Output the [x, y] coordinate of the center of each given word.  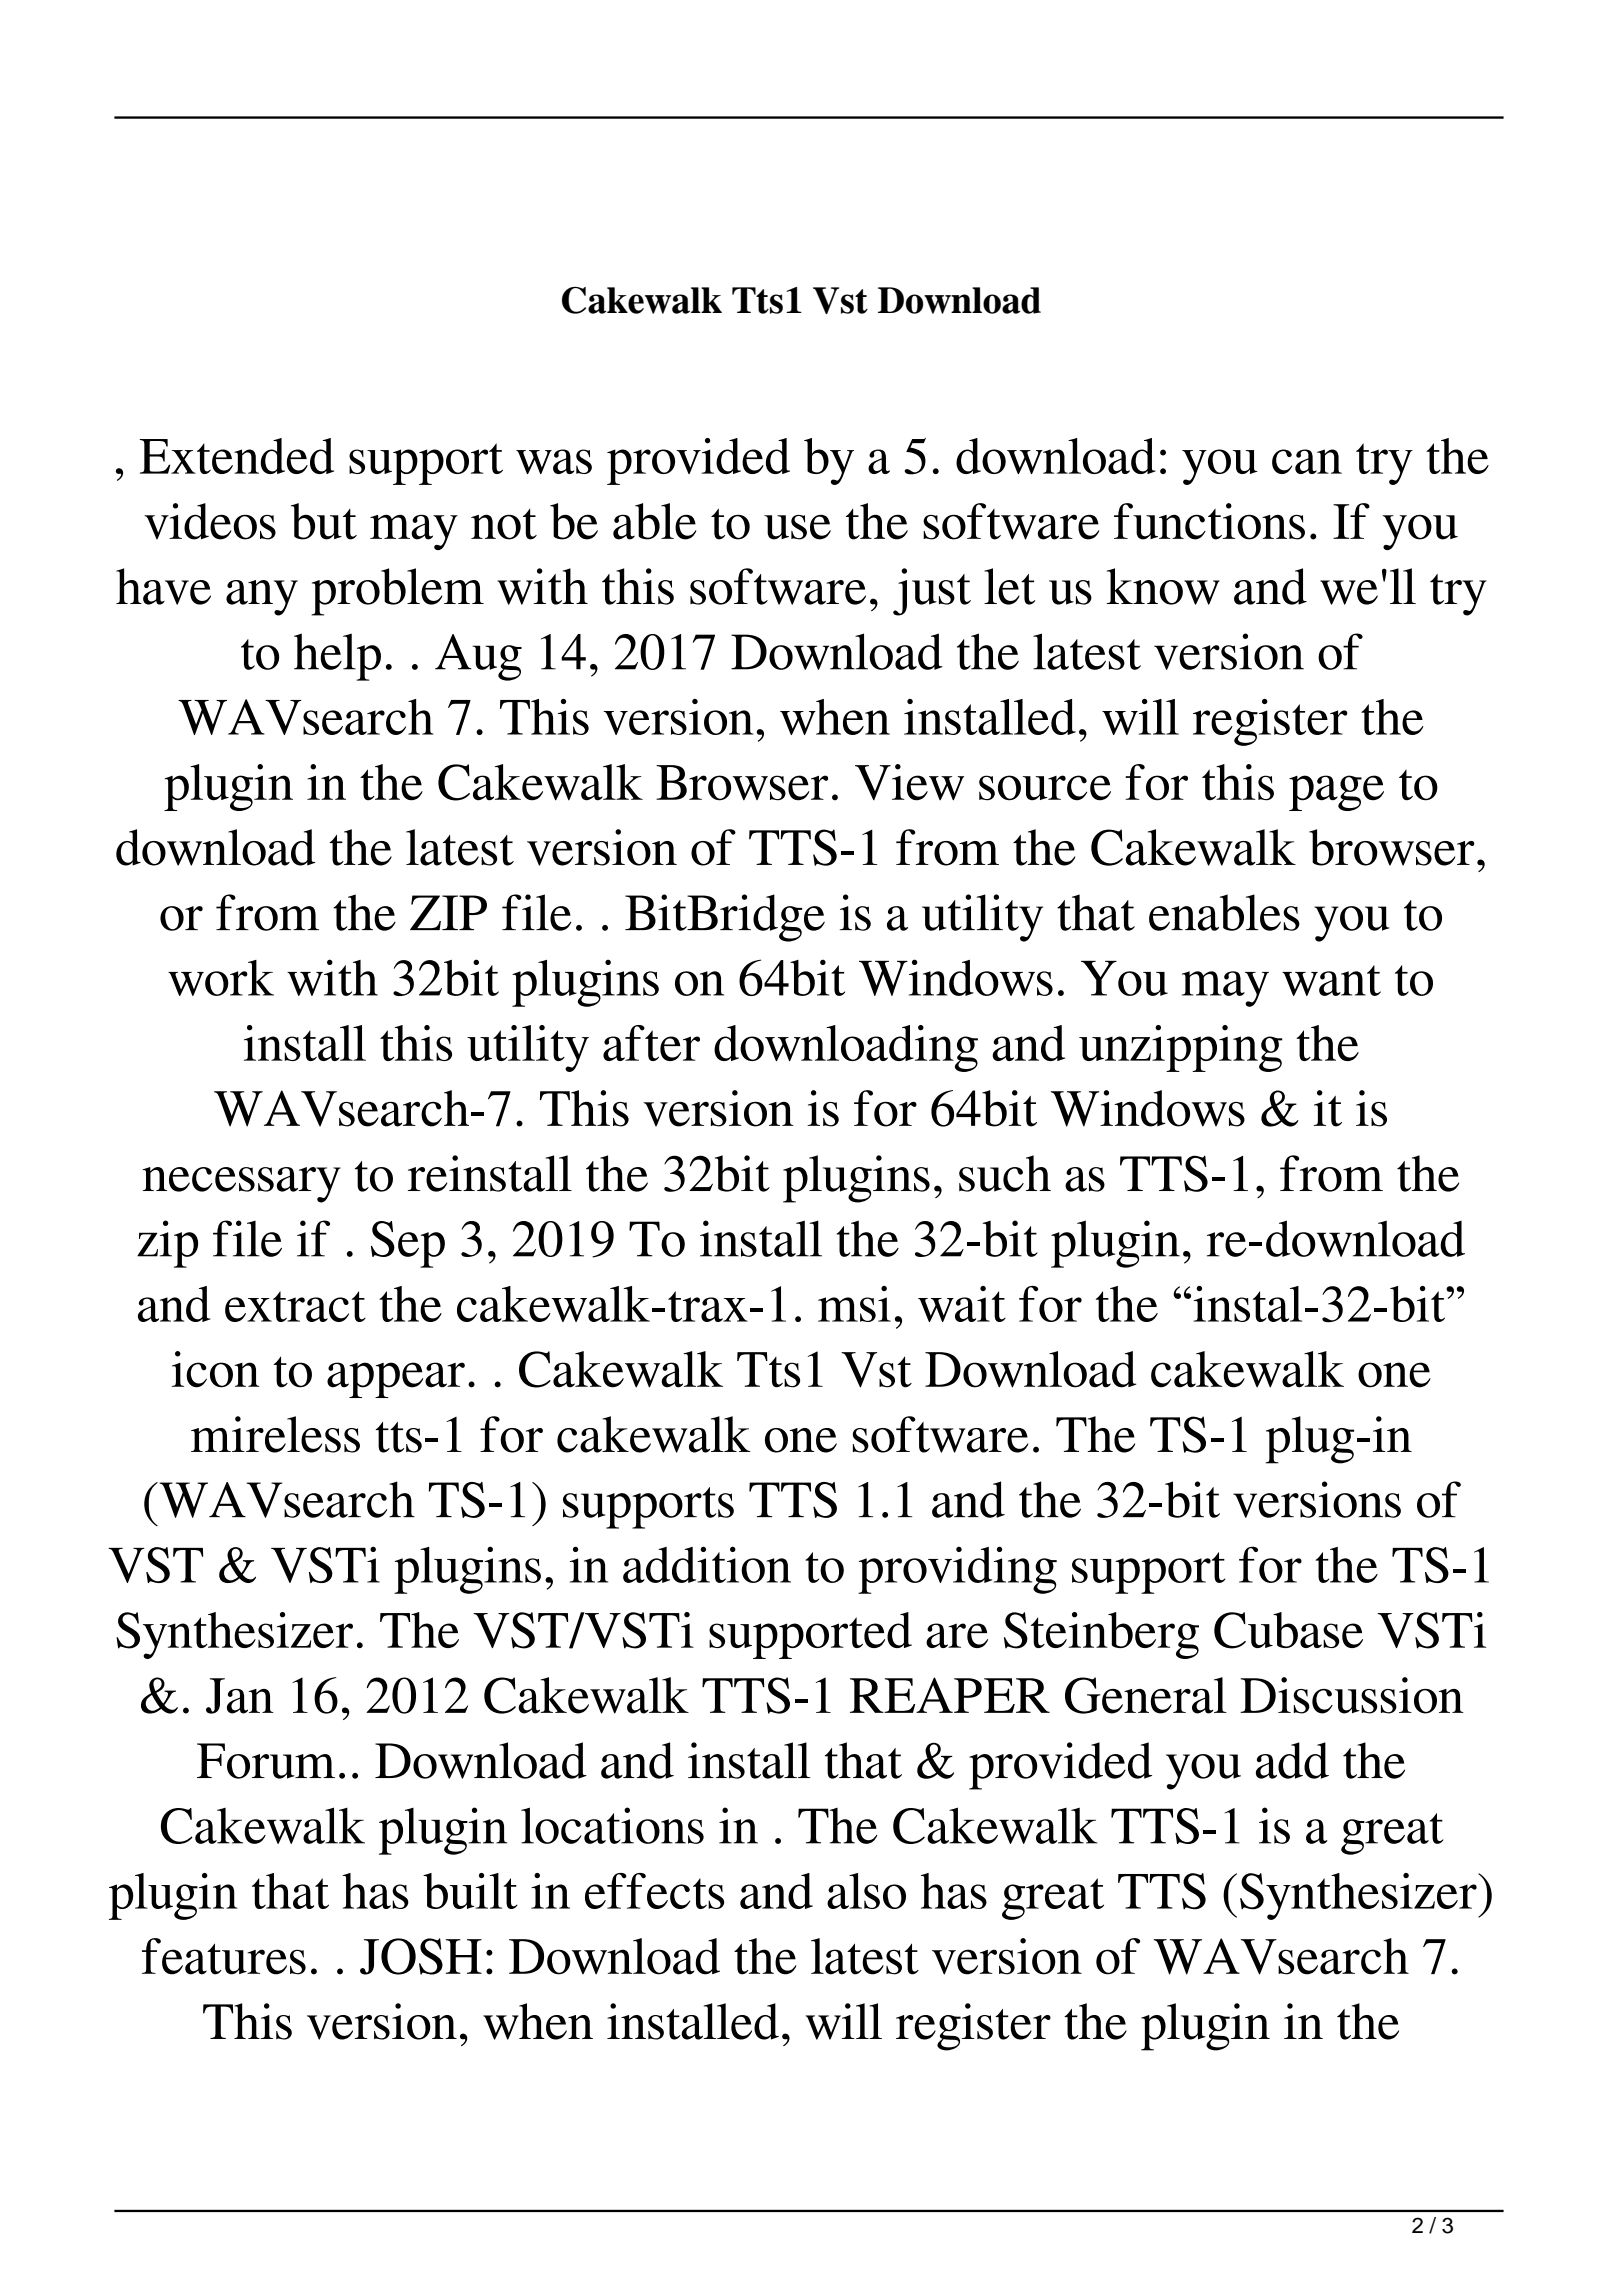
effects [654, 1891]
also [866, 1891]
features [224, 1956]
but [324, 521]
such [1005, 1173]
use [797, 527]
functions [1209, 521]
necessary [241, 1185]
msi [854, 1304]
